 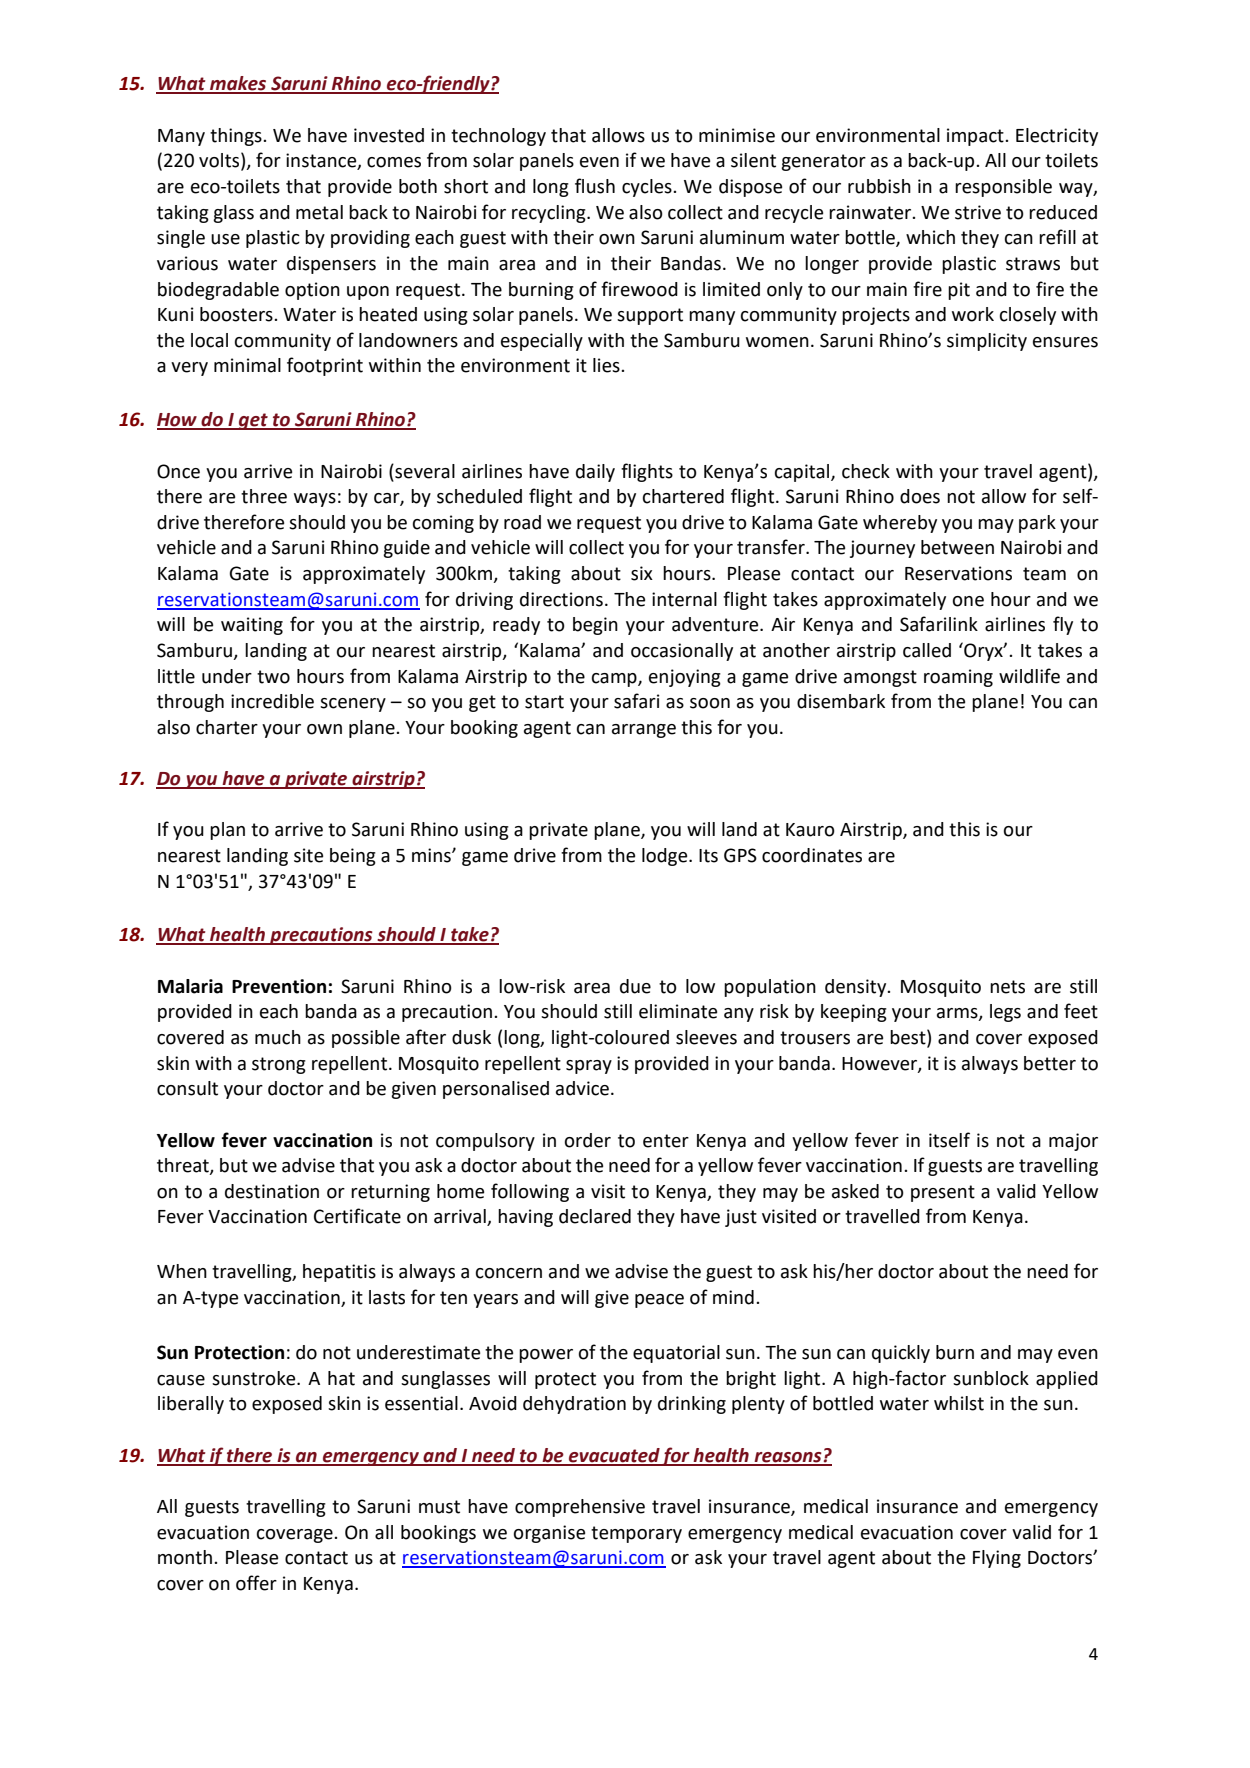 I want to click on things, so click(x=237, y=137).
